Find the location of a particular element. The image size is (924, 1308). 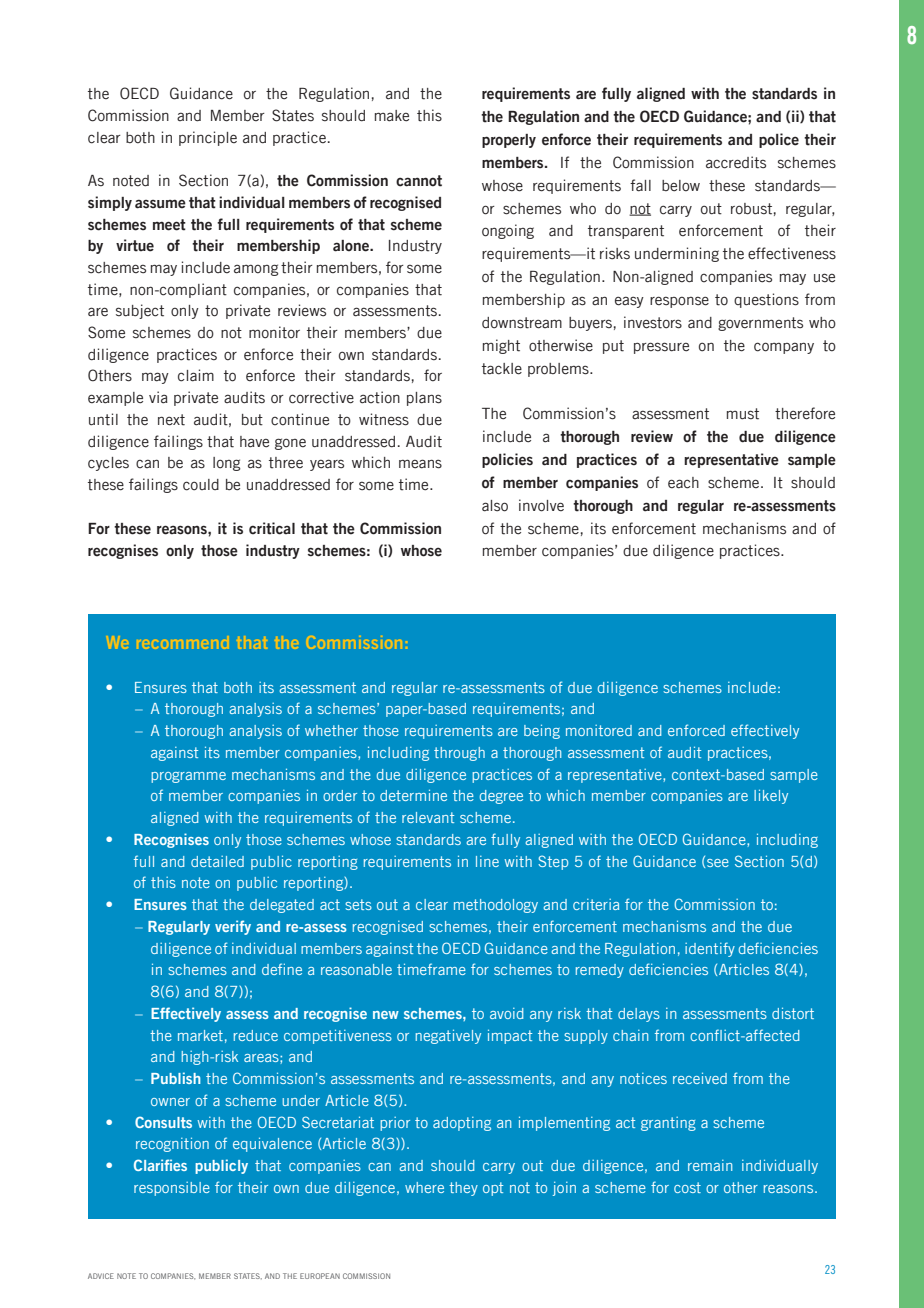

responsible is located at coordinates (172, 1189).
